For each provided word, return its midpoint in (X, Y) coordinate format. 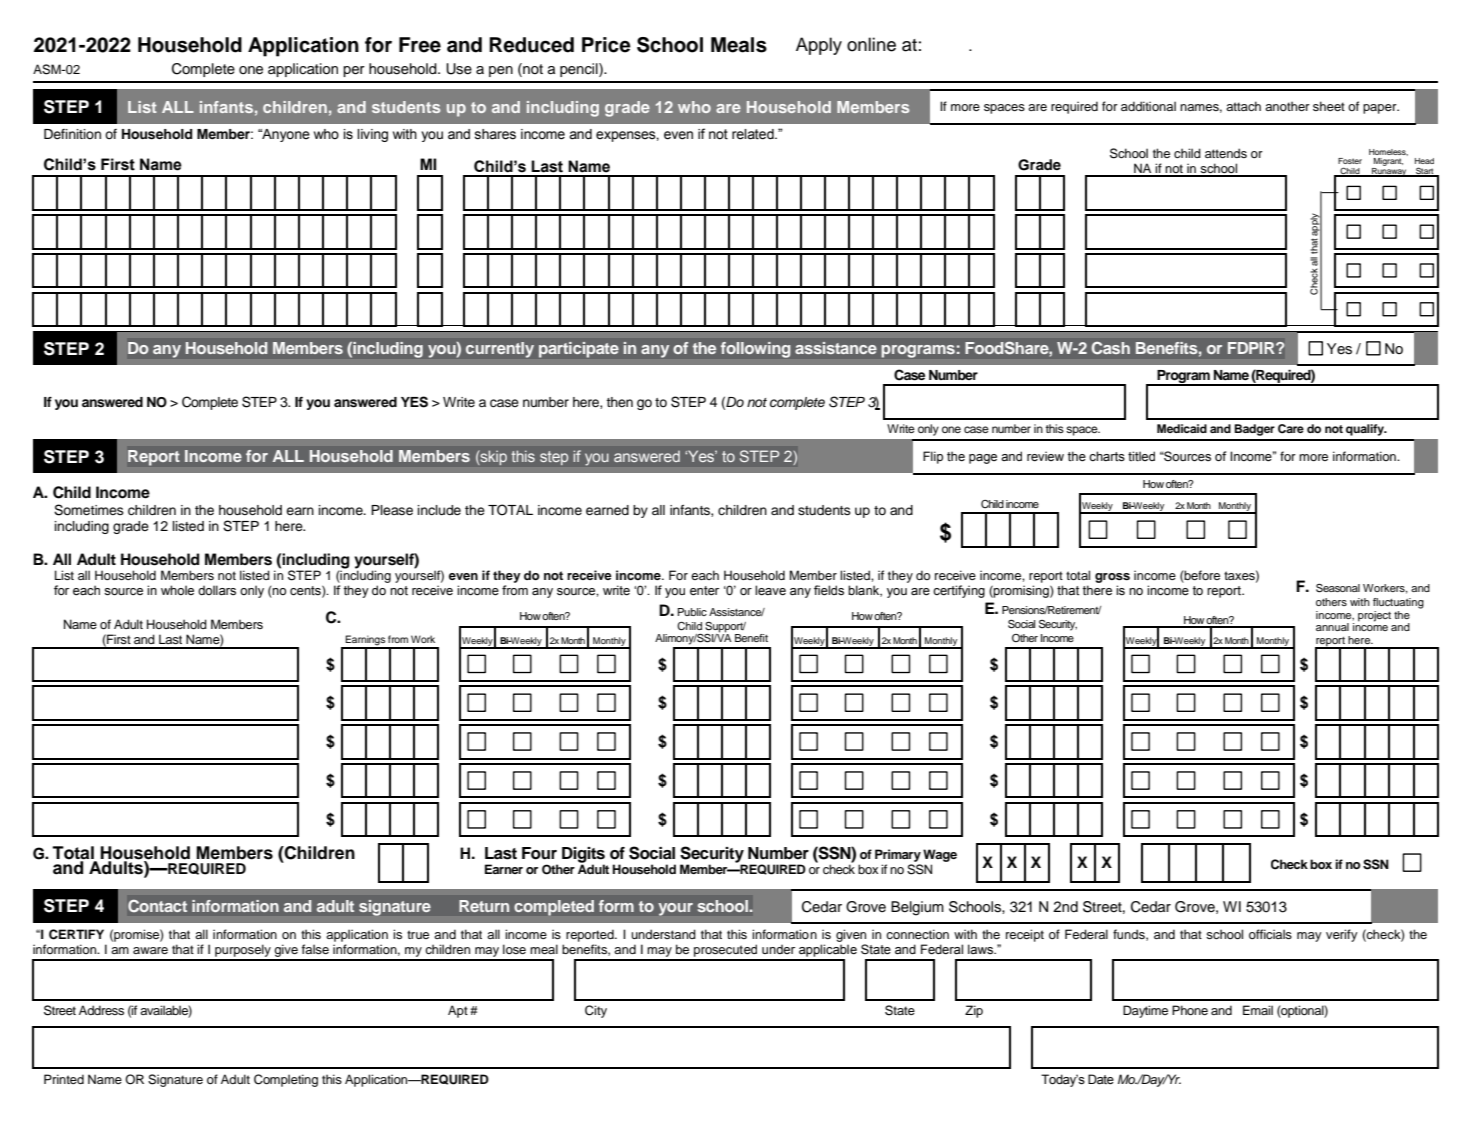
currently (500, 350)
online (871, 44)
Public (692, 612)
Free (420, 45)
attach (1243, 106)
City (596, 1011)
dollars (217, 590)
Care (1291, 429)
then (619, 402)
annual (1332, 627)
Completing (286, 1080)
